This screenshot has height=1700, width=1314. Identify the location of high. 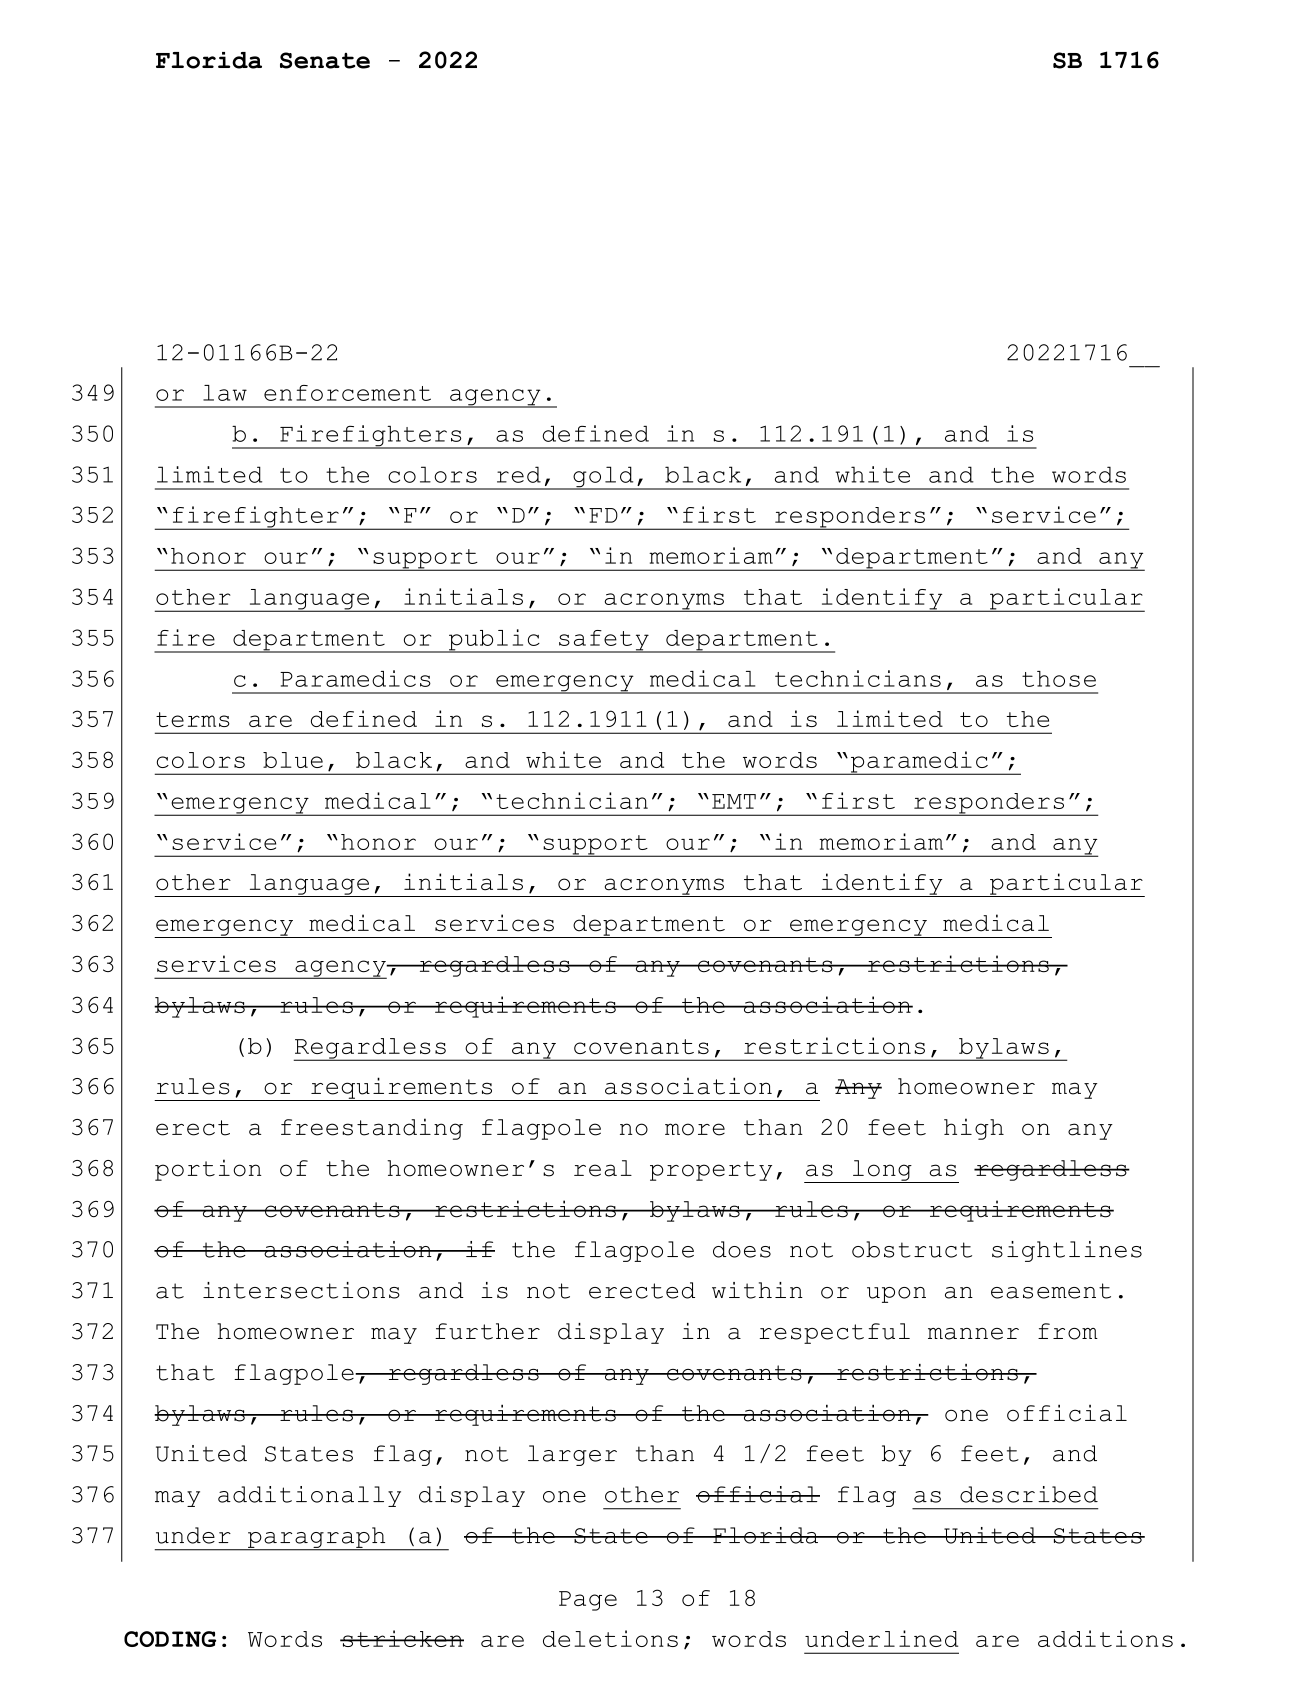
(974, 1129).
